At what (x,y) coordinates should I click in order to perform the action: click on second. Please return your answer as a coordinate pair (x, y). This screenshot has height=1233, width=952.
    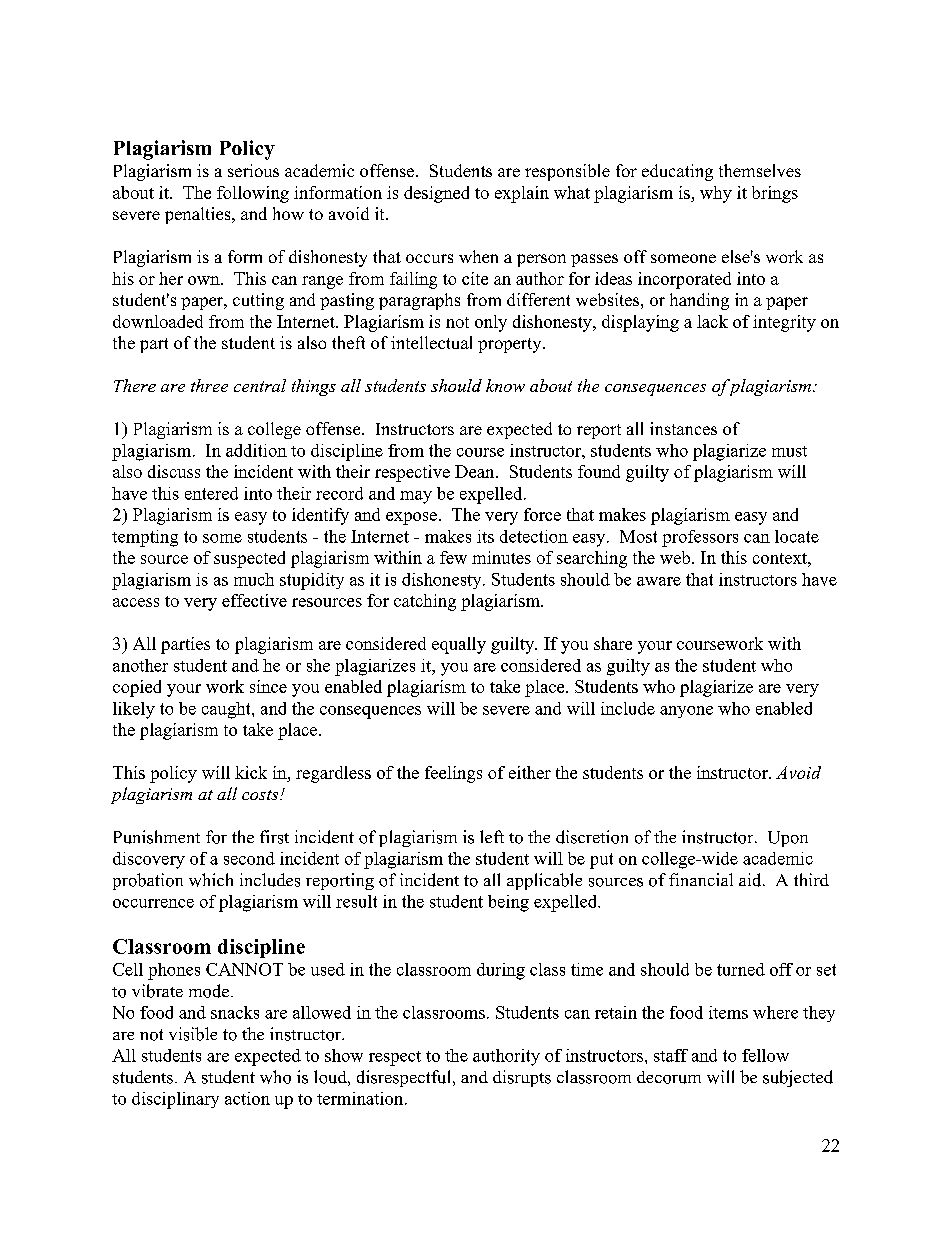
    Looking at the image, I should click on (249, 858).
